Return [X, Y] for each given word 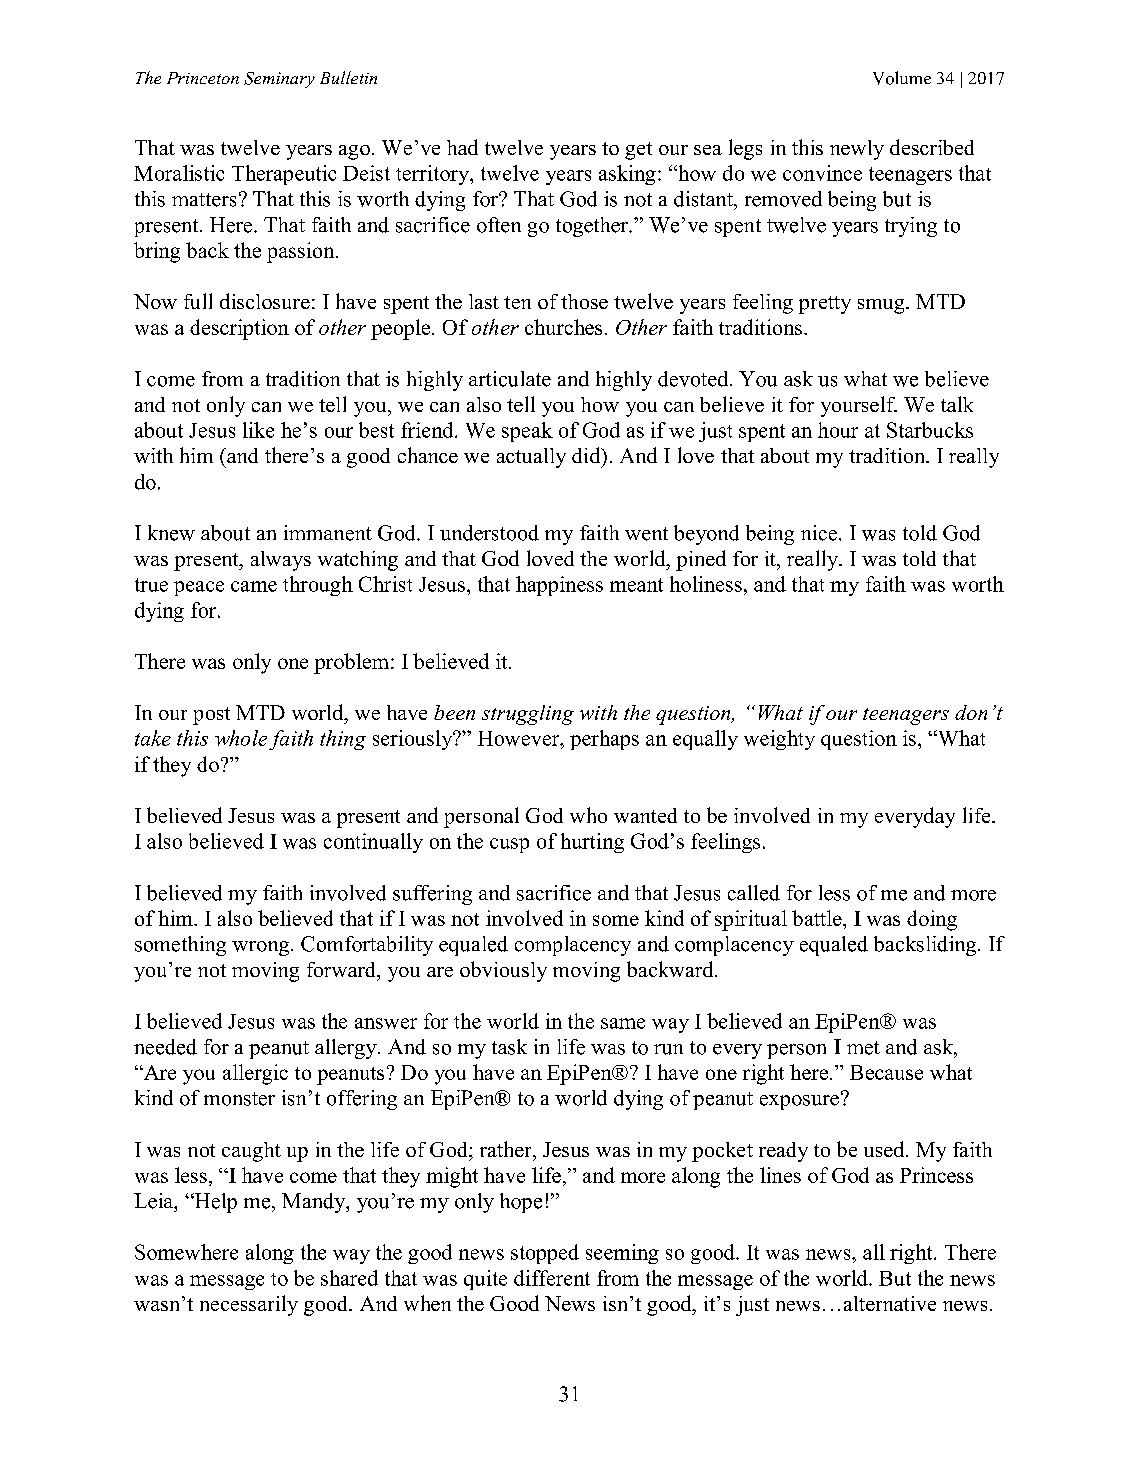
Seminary [279, 80]
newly [857, 150]
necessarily [249, 1305]
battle [818, 918]
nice [819, 533]
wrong [260, 948]
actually [531, 458]
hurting [592, 843]
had [462, 147]
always [281, 561]
